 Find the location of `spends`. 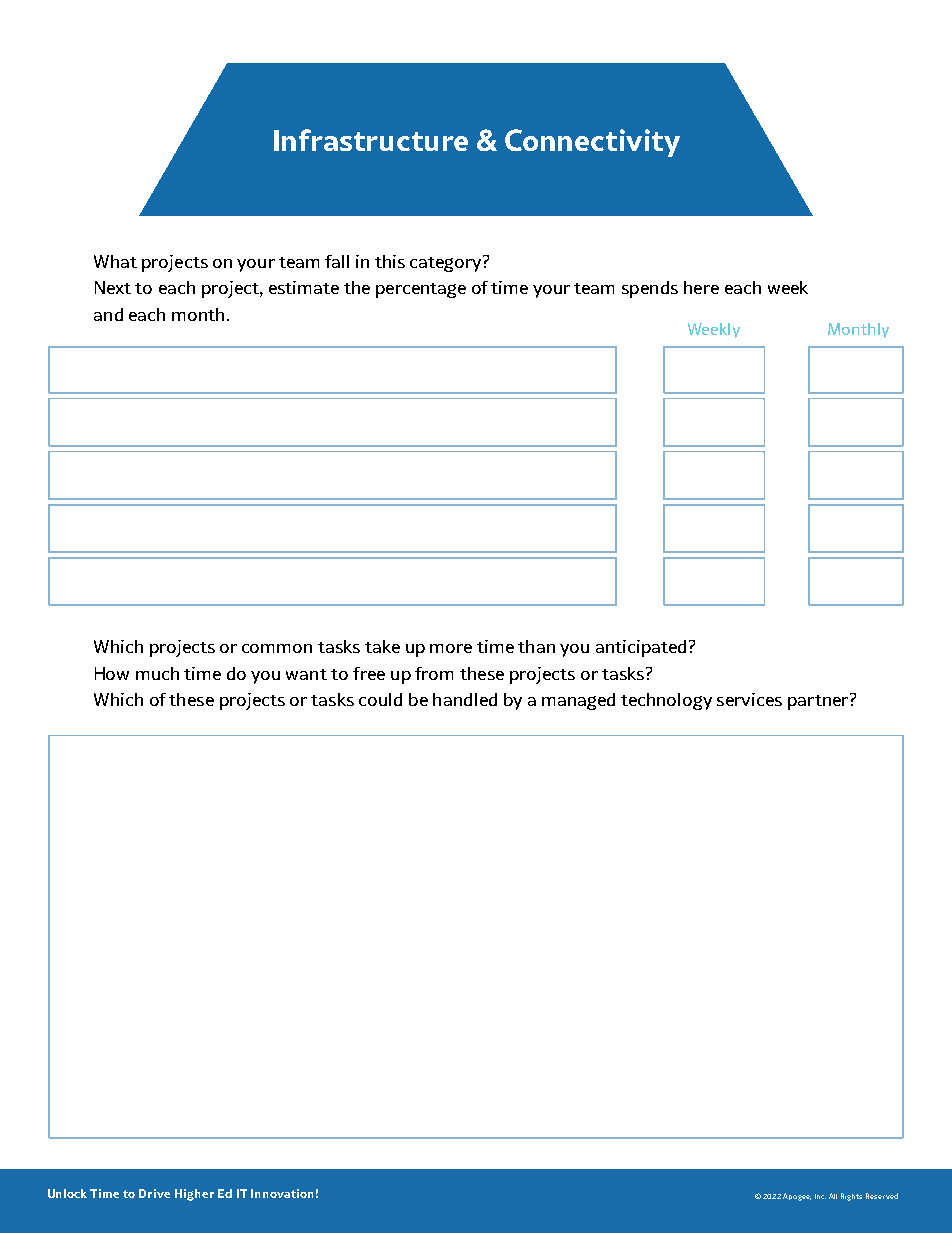

spends is located at coordinates (650, 289).
